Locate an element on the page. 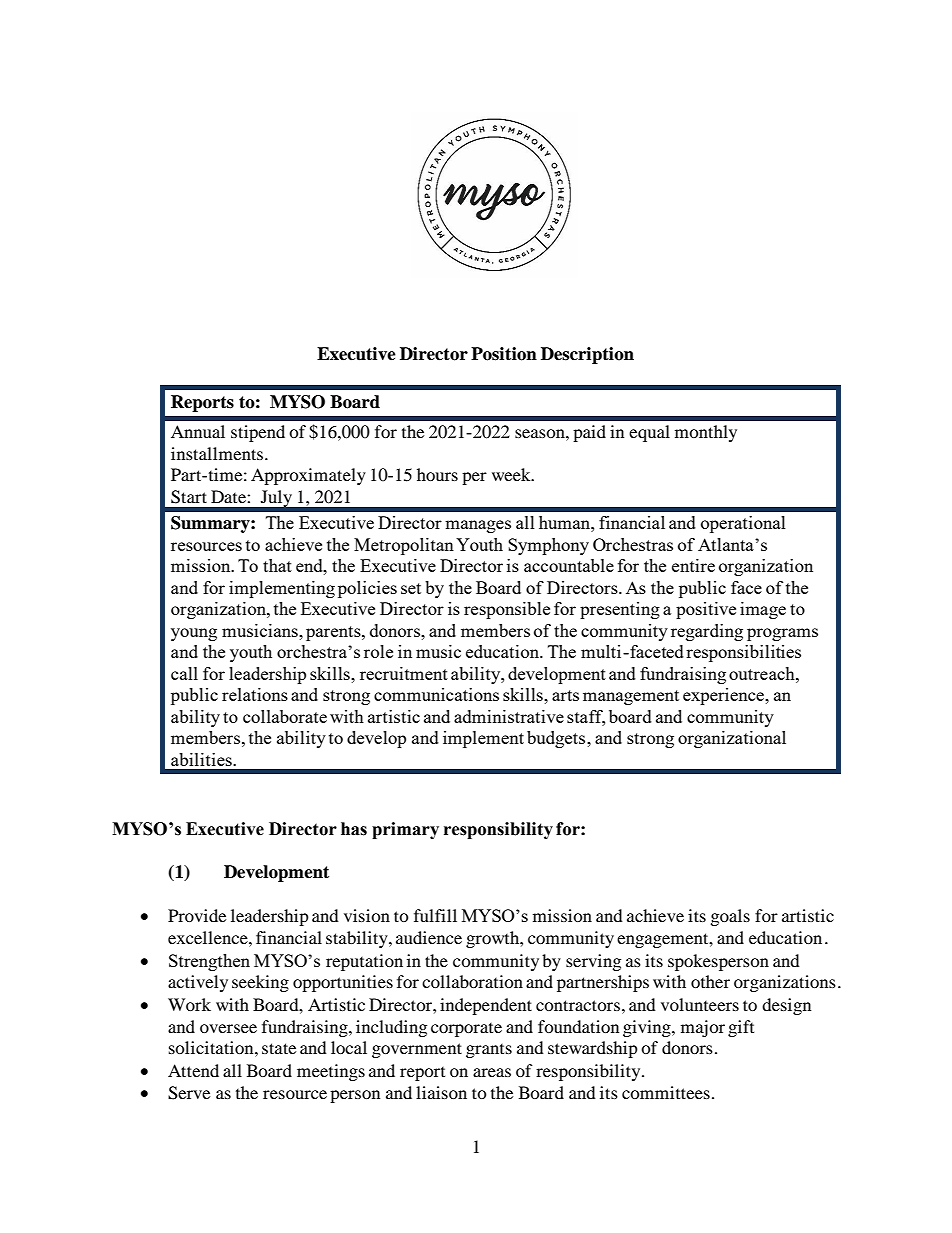  fulfill is located at coordinates (435, 915).
